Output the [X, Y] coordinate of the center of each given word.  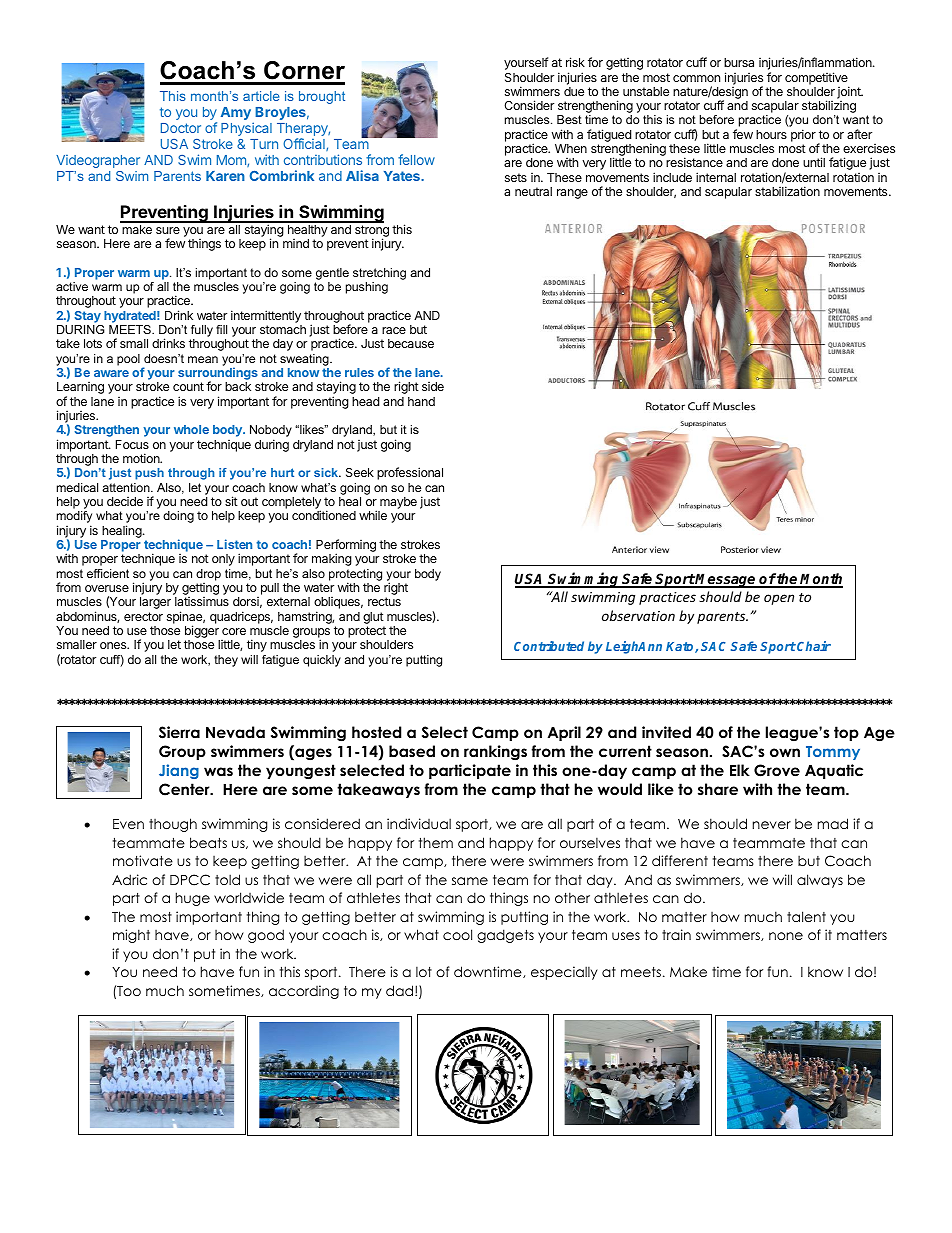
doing [178, 517]
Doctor [181, 128]
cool [457, 934]
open [779, 599]
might [131, 936]
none [786, 936]
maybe [398, 503]
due [574, 91]
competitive [817, 79]
